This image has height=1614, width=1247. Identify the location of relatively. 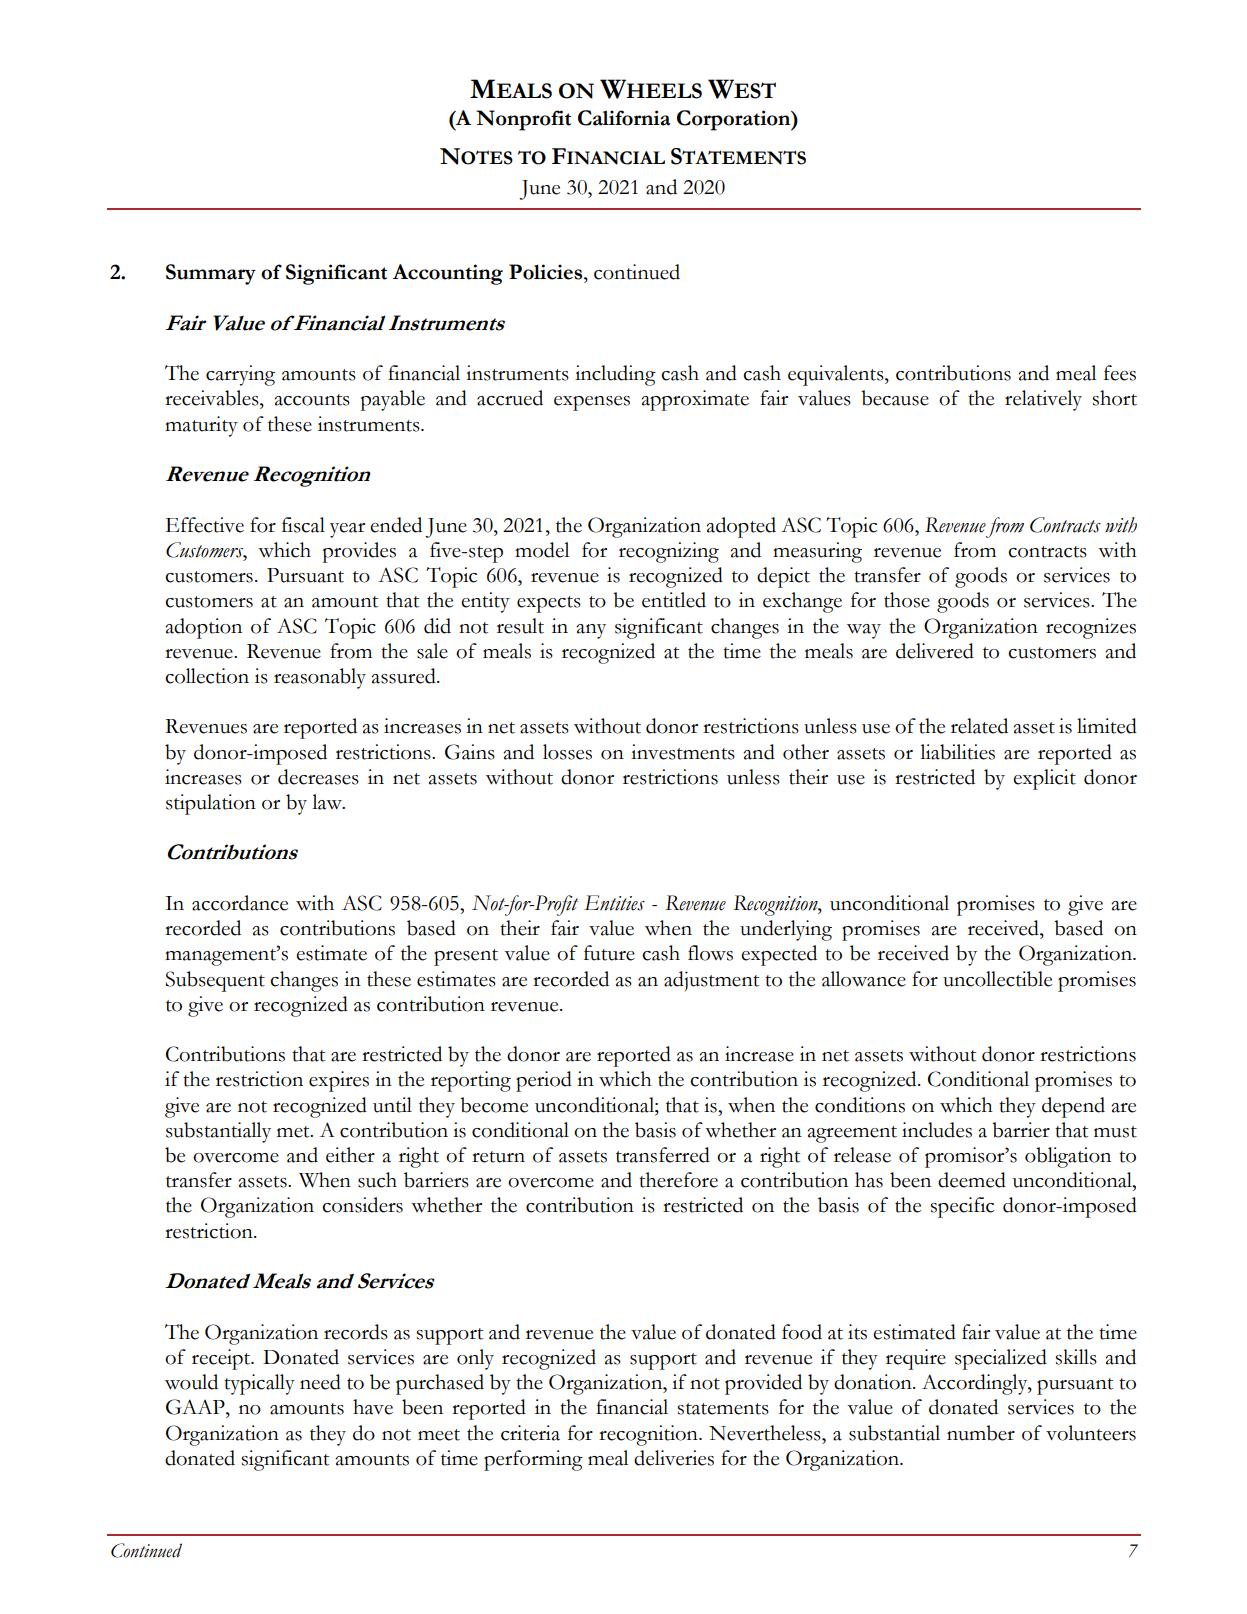
(1043, 400).
